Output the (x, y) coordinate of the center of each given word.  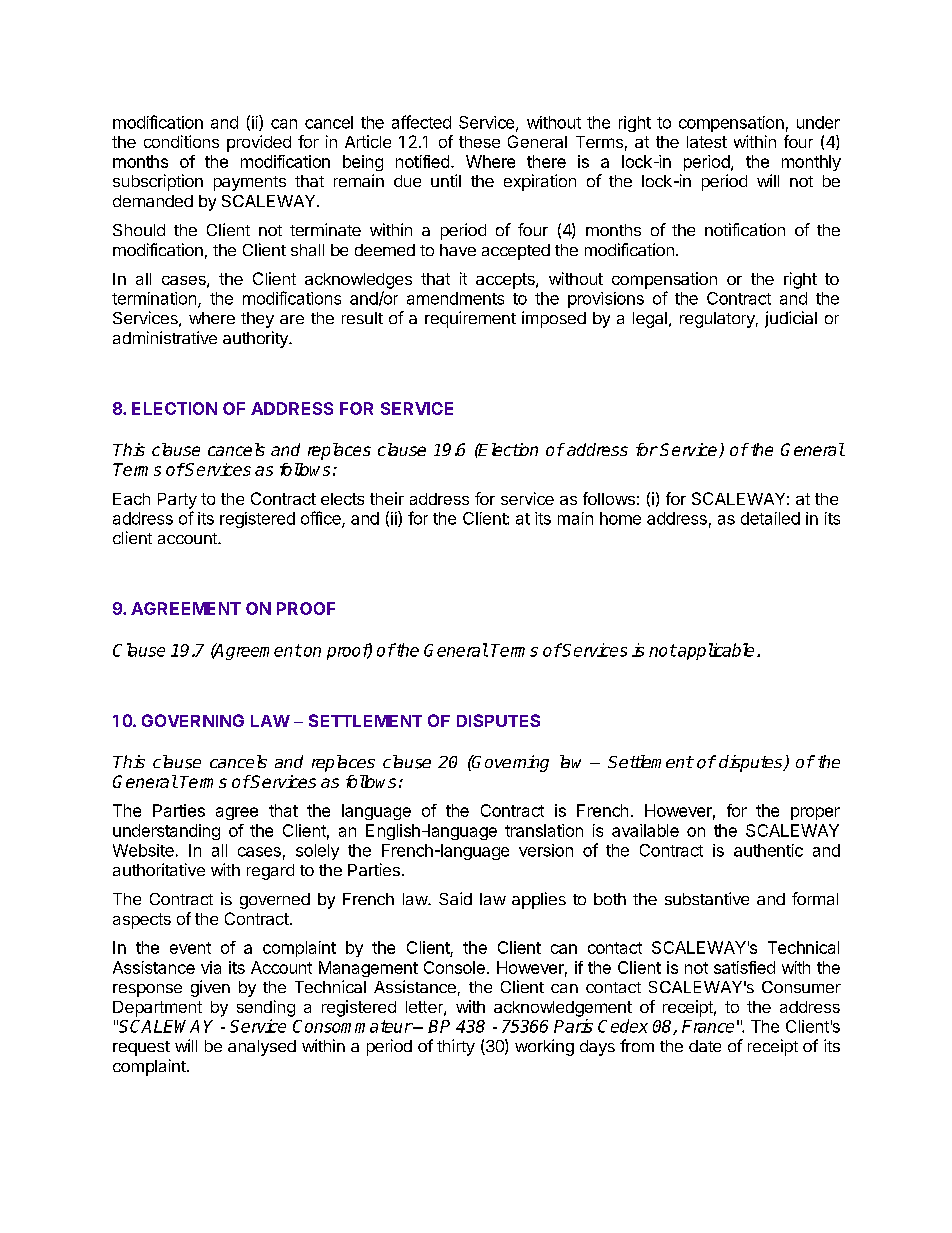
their (387, 498)
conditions (181, 141)
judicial (791, 319)
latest (707, 142)
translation (544, 830)
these (479, 142)
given (210, 988)
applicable (715, 651)
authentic (768, 850)
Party (177, 501)
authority (256, 339)
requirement (470, 319)
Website (143, 850)
